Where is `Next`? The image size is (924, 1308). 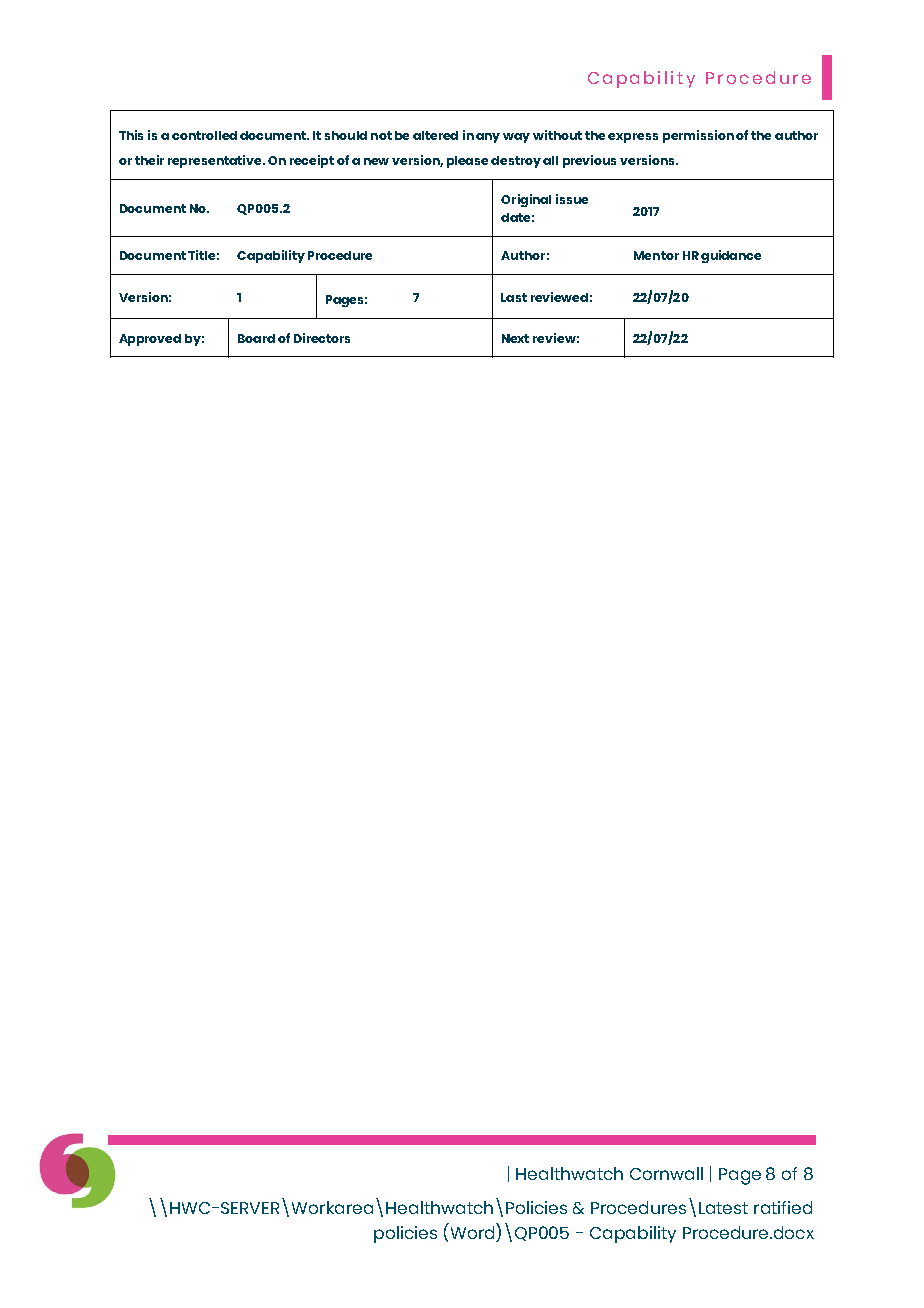
Next is located at coordinates (515, 338).
